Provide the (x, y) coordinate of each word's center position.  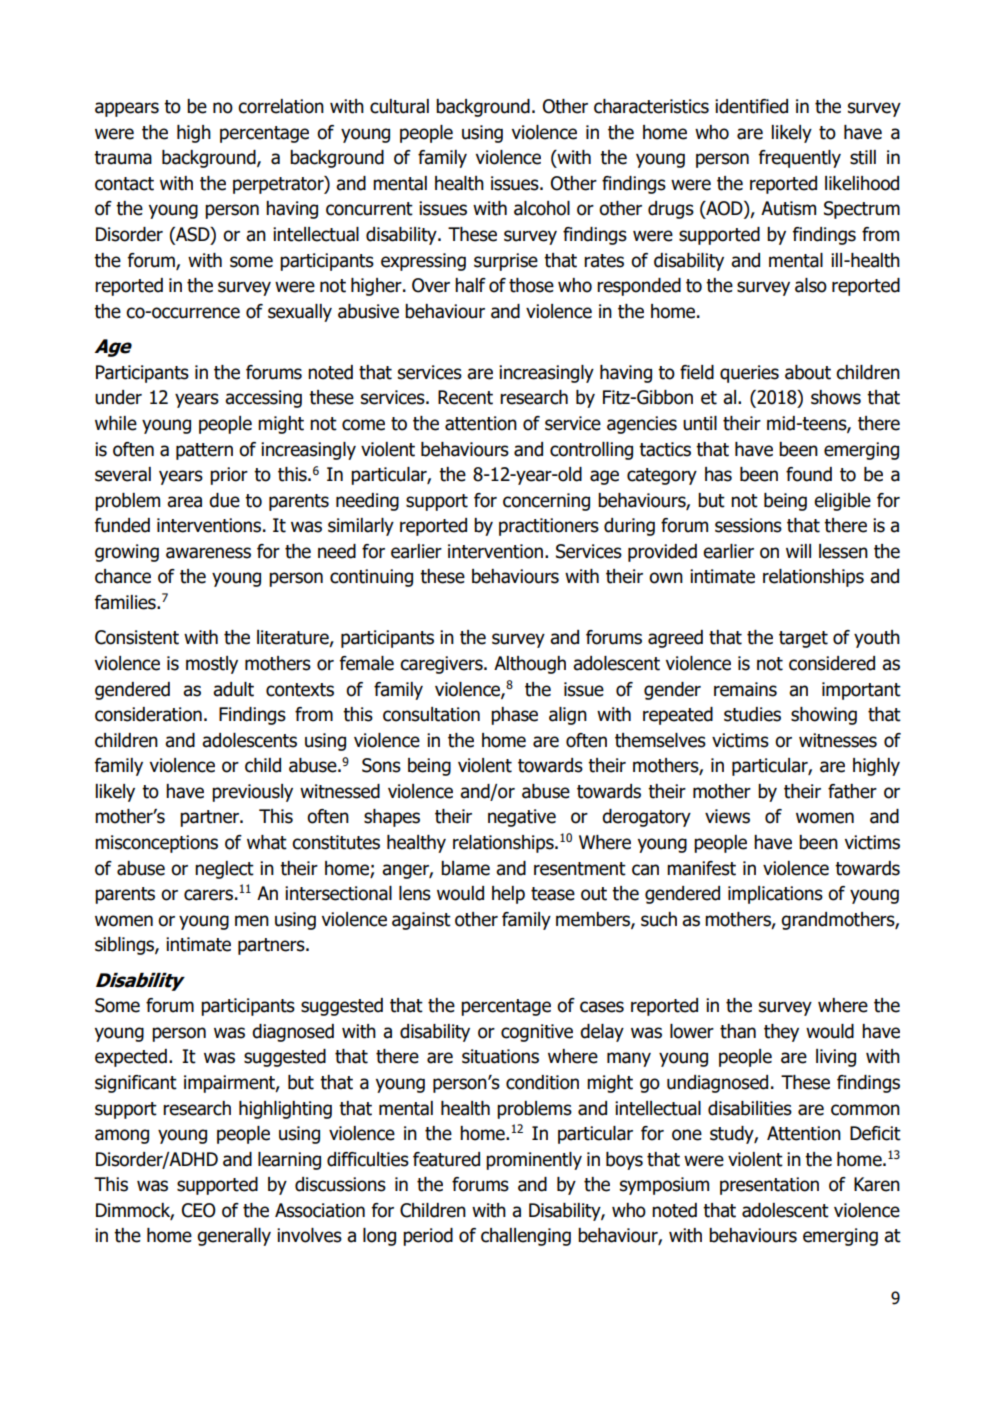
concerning (546, 502)
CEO (199, 1210)
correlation (281, 106)
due (224, 500)
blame (465, 868)
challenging (526, 1237)
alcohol (542, 208)
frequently (800, 159)
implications (775, 895)
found (809, 474)
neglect (224, 870)
